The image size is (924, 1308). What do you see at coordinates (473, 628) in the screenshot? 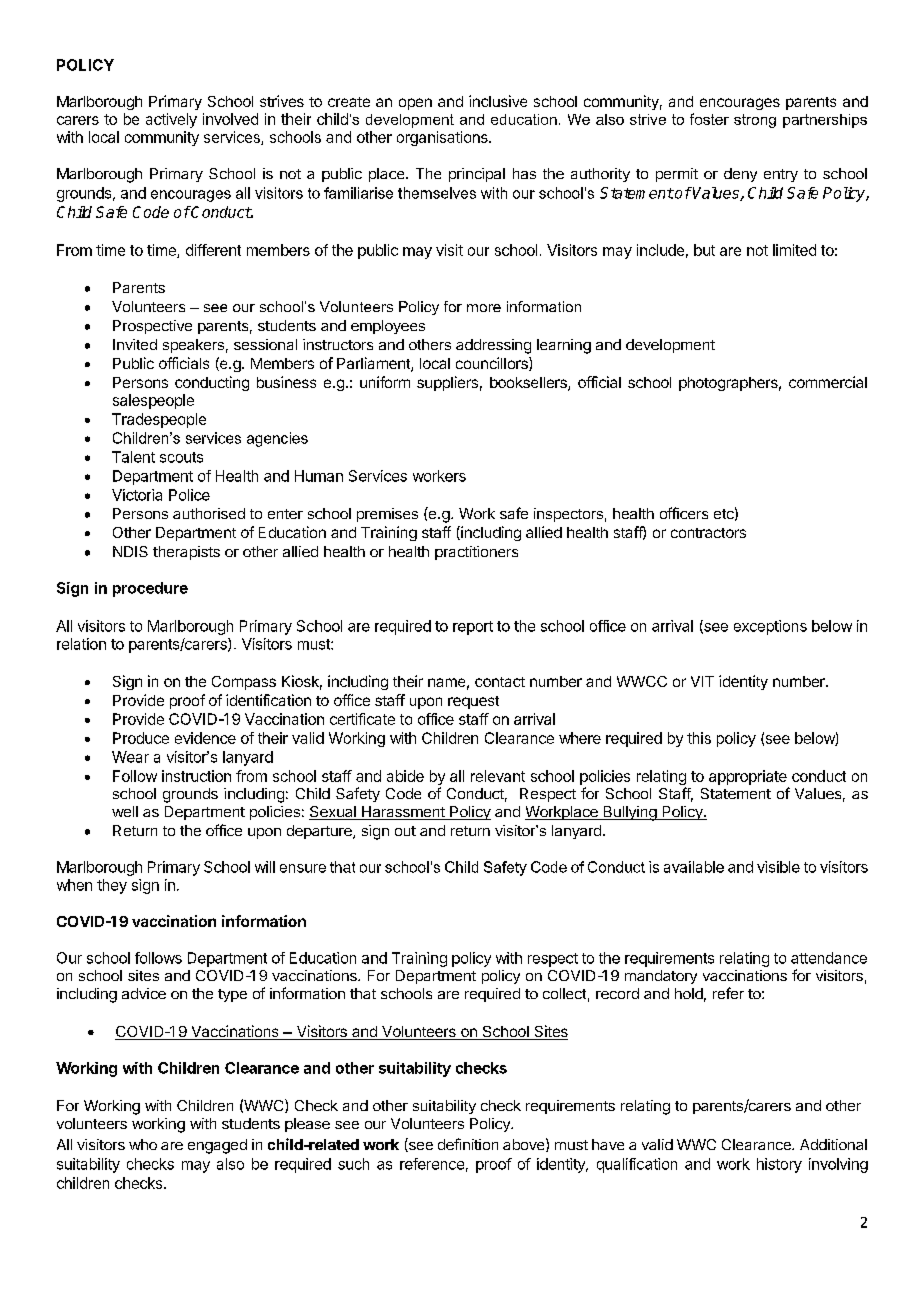
I see `report` at bounding box center [473, 628].
